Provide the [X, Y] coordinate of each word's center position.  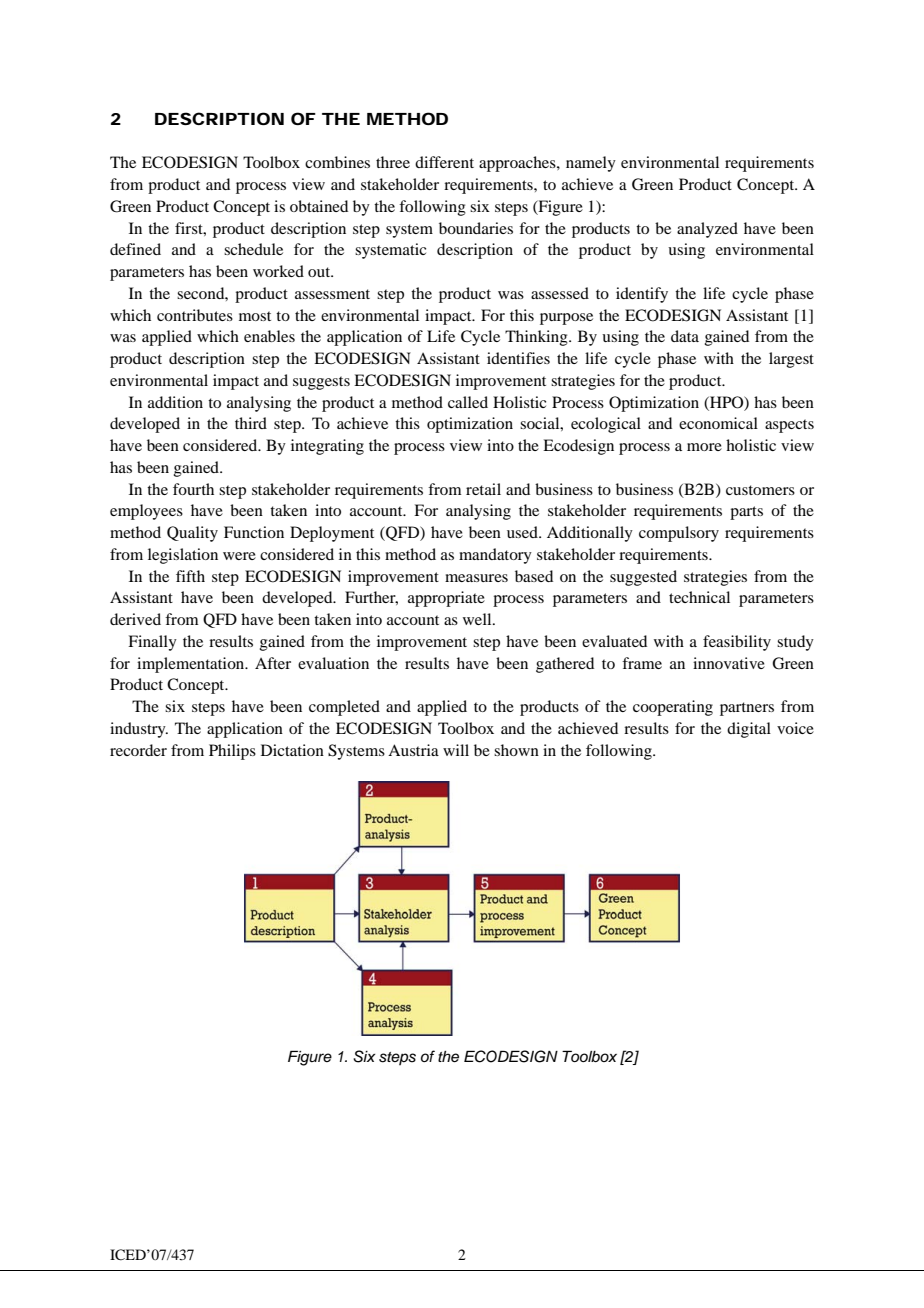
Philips [232, 752]
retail [483, 489]
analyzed [707, 230]
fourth [193, 489]
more [704, 447]
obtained [319, 206]
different [444, 162]
